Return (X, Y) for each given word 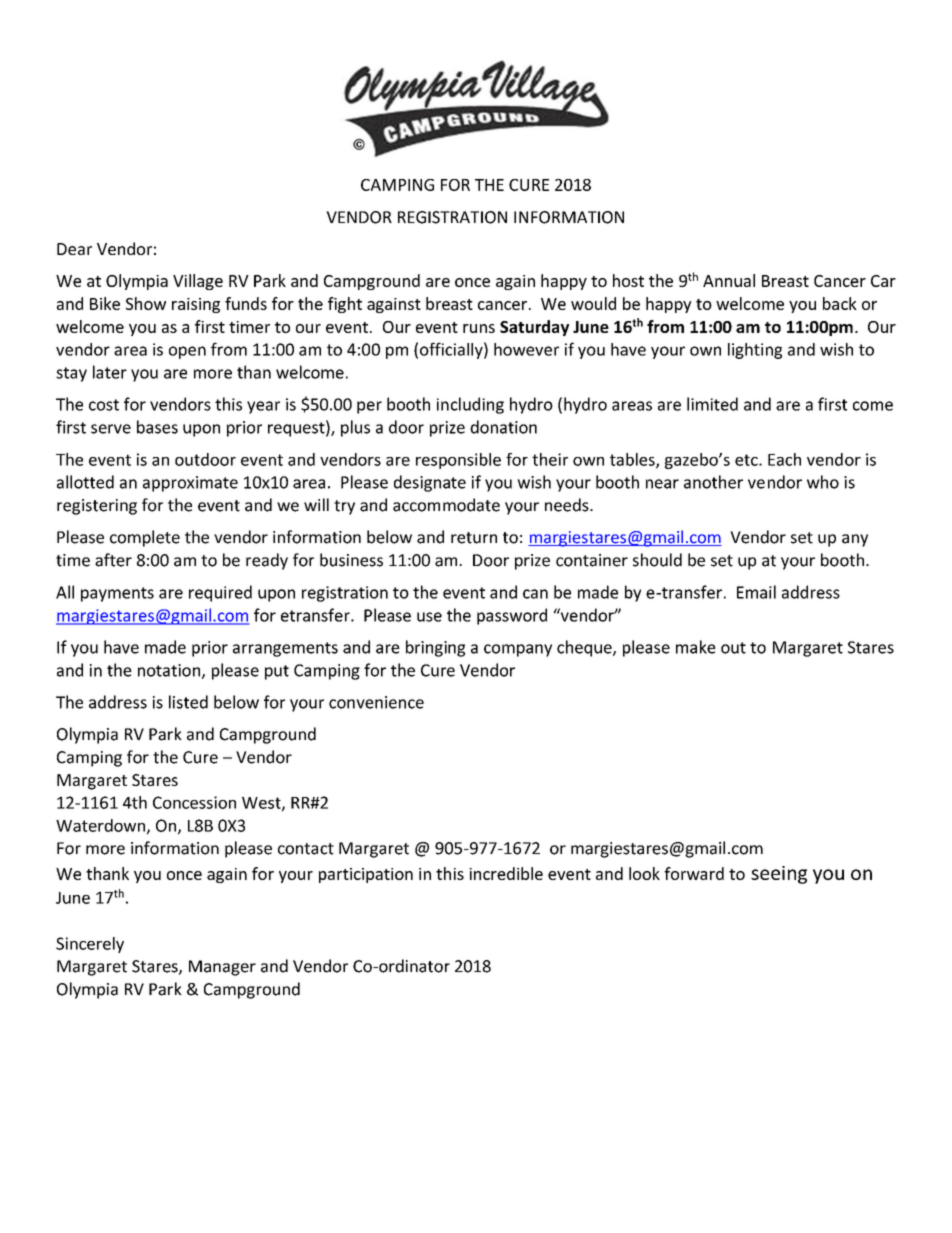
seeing (779, 875)
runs (479, 328)
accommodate (446, 505)
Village (198, 282)
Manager (222, 968)
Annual (729, 280)
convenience (376, 702)
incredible (506, 873)
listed (188, 702)
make (696, 647)
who (823, 482)
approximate (190, 484)
